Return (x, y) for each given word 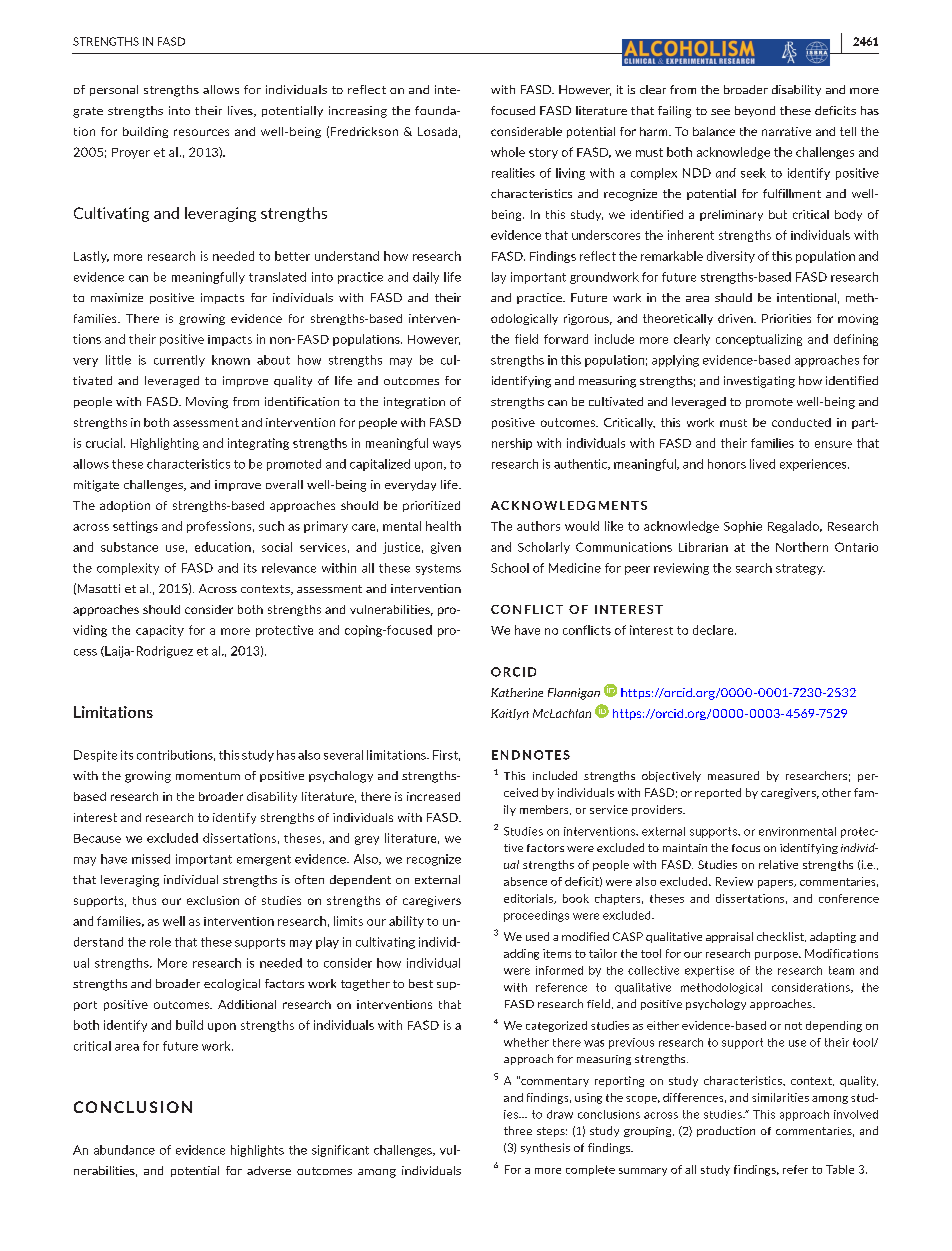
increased (433, 796)
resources (201, 132)
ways (447, 445)
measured (733, 775)
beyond (755, 111)
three (518, 1130)
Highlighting (165, 444)
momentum (208, 776)
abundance (124, 1150)
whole (508, 152)
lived (762, 464)
